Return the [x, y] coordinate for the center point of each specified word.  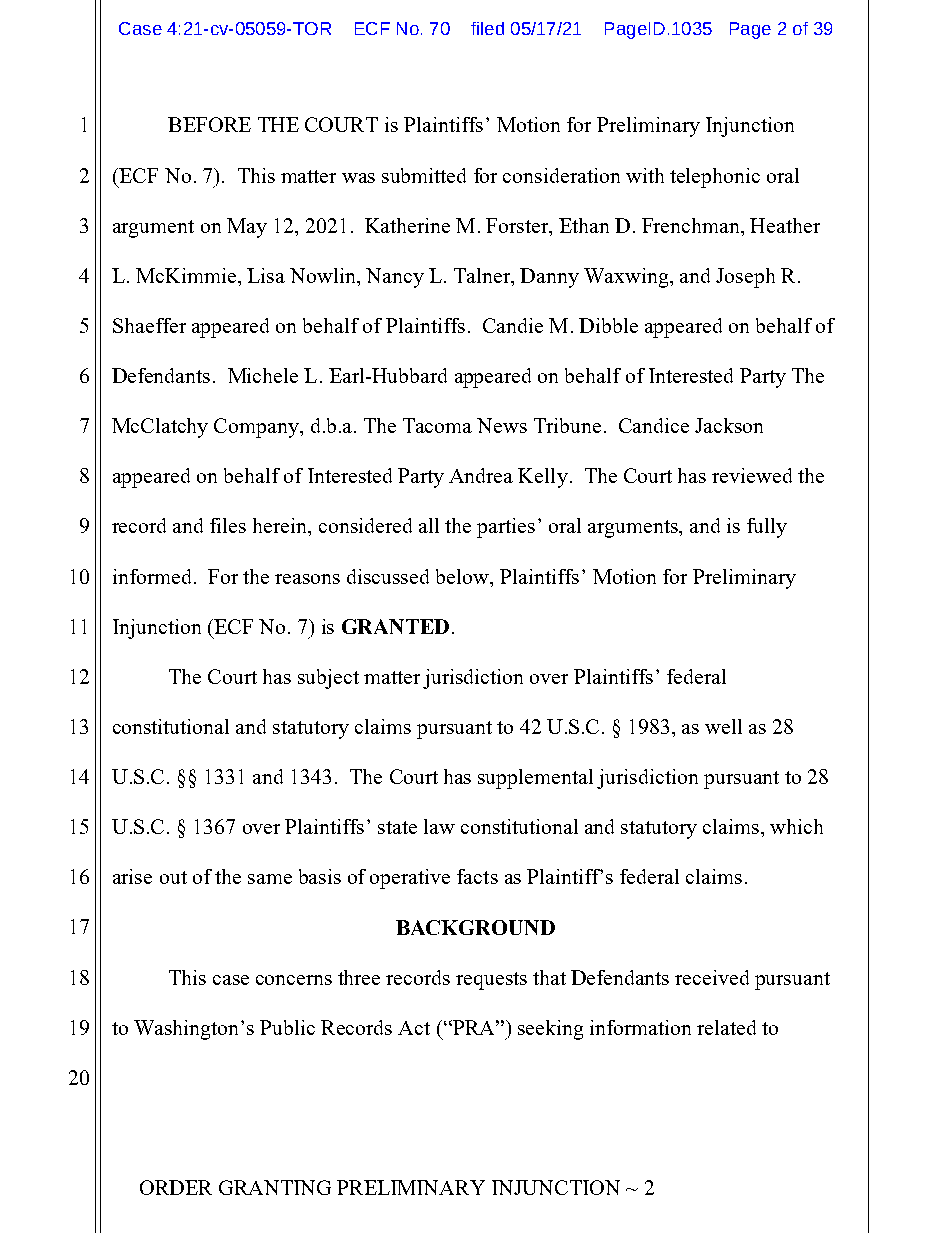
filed [487, 28]
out [173, 877]
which [796, 826]
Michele [263, 375]
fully [767, 528]
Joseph [745, 278]
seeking [550, 1030]
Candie [513, 325]
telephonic [715, 178]
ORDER [176, 1187]
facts [477, 876]
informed [154, 576]
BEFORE [209, 124]
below [463, 576]
